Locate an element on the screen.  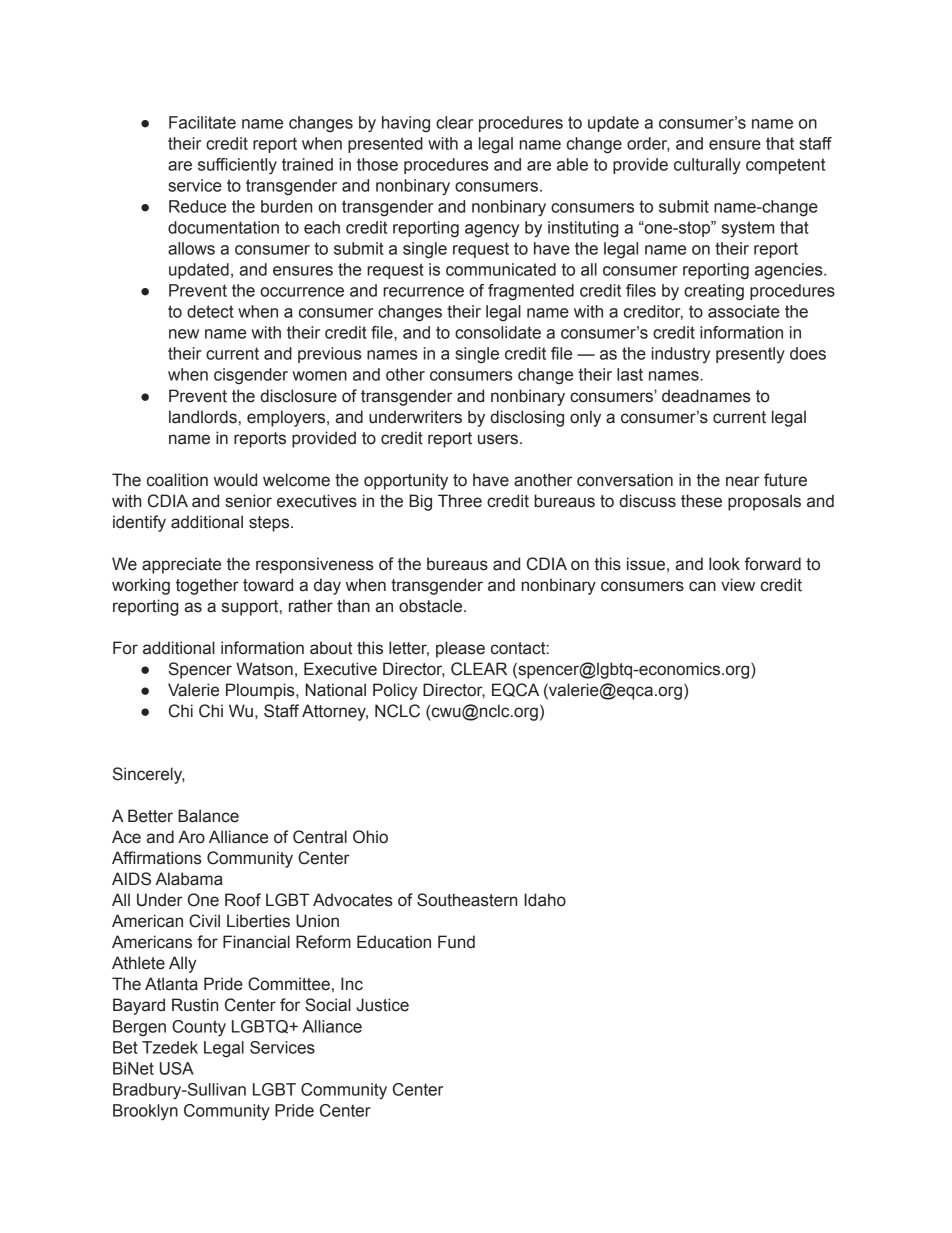
competent is located at coordinates (785, 166).
